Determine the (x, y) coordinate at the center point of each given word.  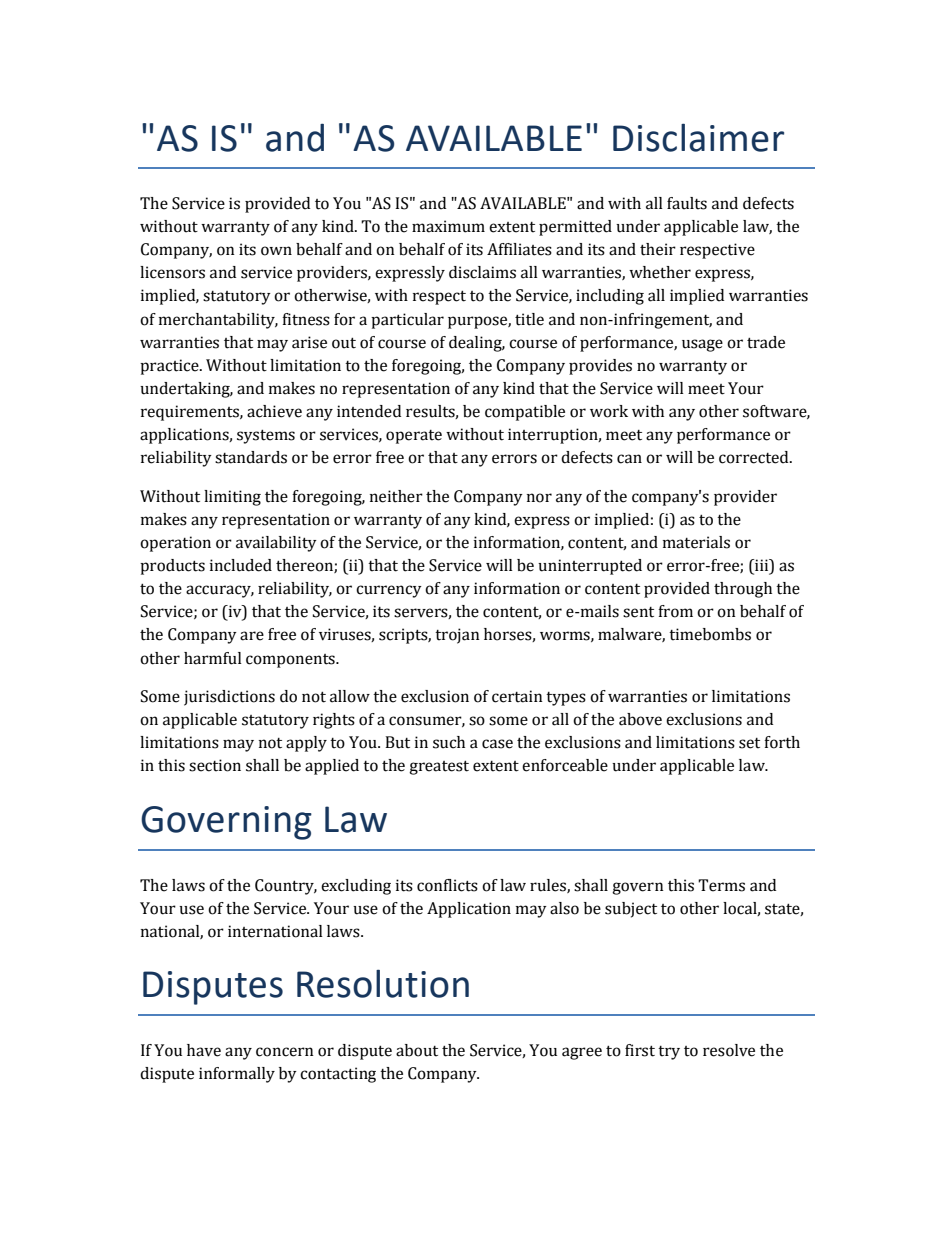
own (276, 251)
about (417, 1050)
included (241, 565)
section (215, 765)
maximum (448, 226)
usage (702, 345)
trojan (457, 636)
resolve (729, 1050)
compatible (525, 413)
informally (237, 1075)
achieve (274, 411)
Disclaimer (698, 137)
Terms (721, 885)
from (675, 611)
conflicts (447, 885)
